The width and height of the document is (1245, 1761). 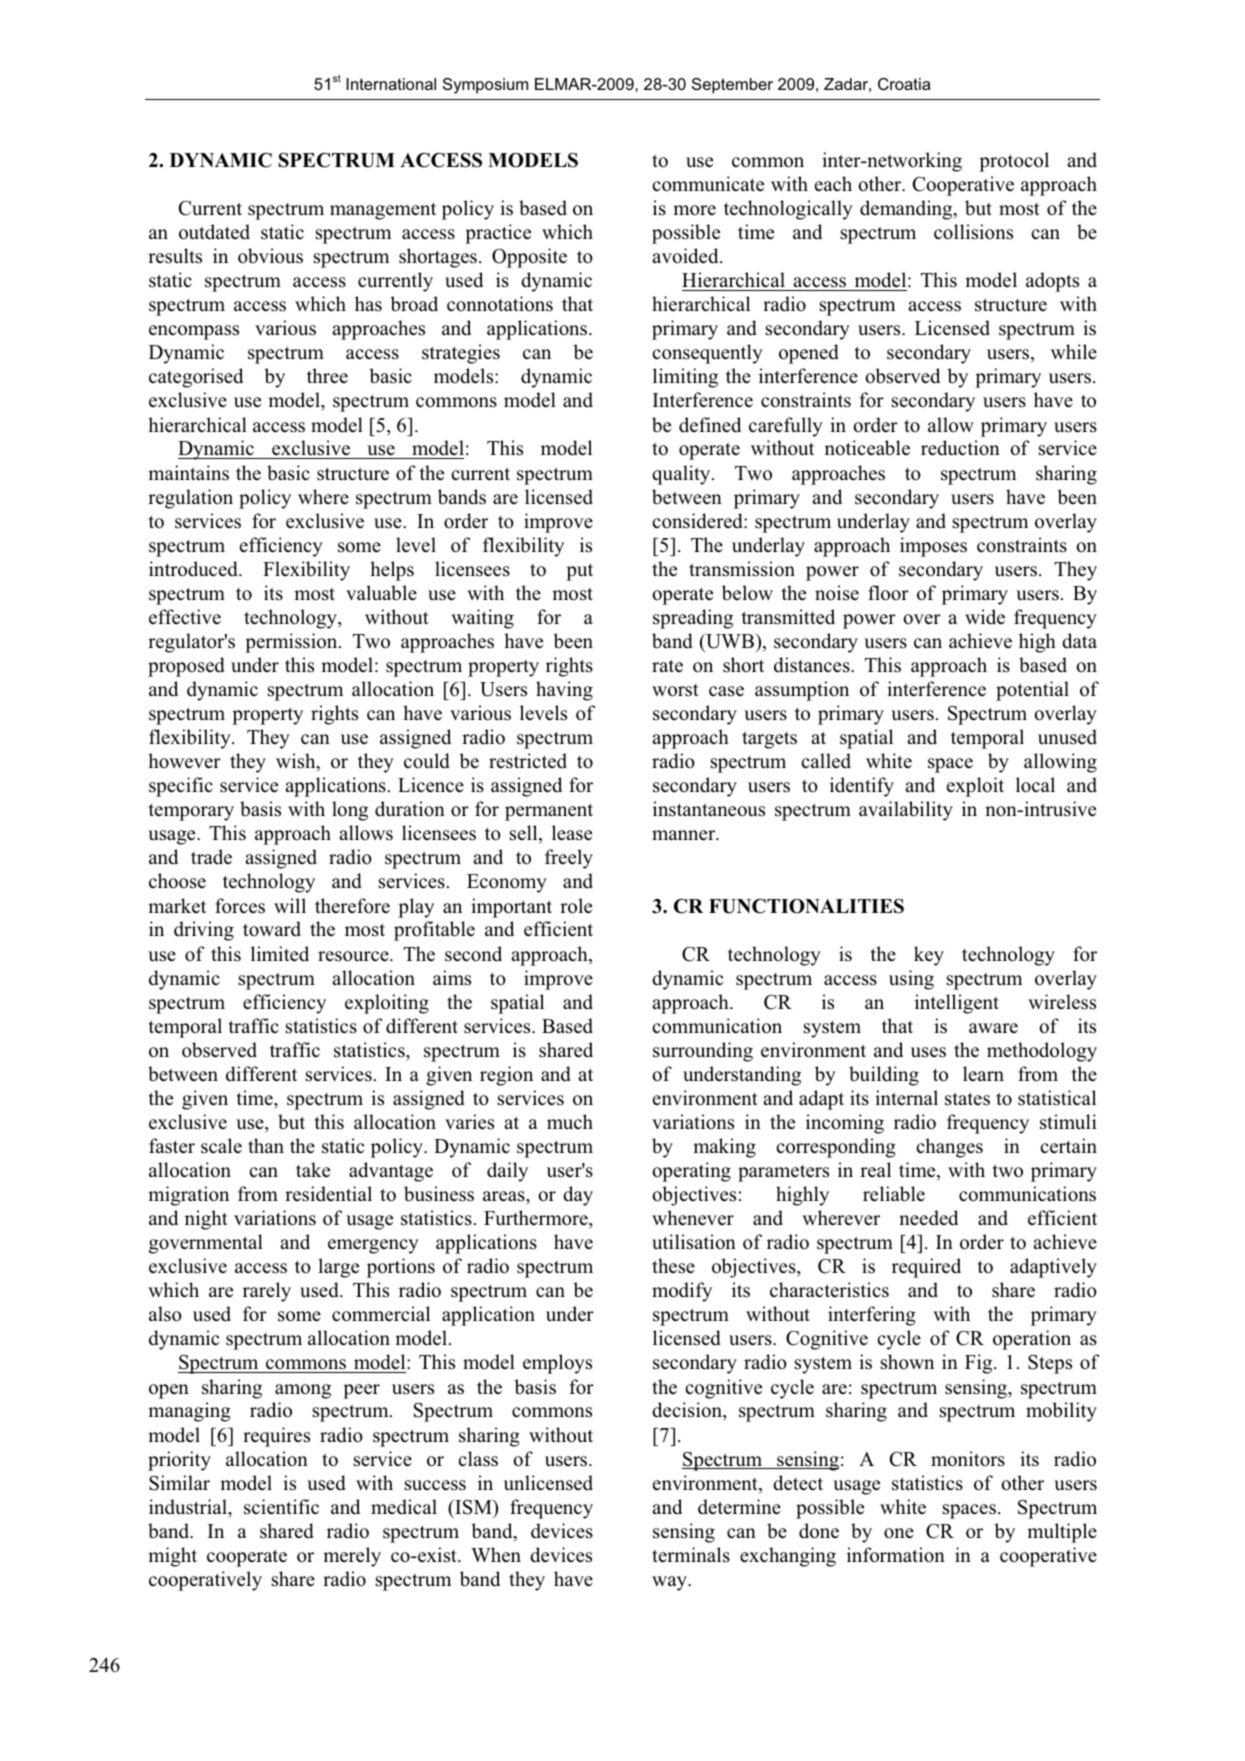 What do you see at coordinates (691, 1555) in the document?
I see `terminals` at bounding box center [691, 1555].
